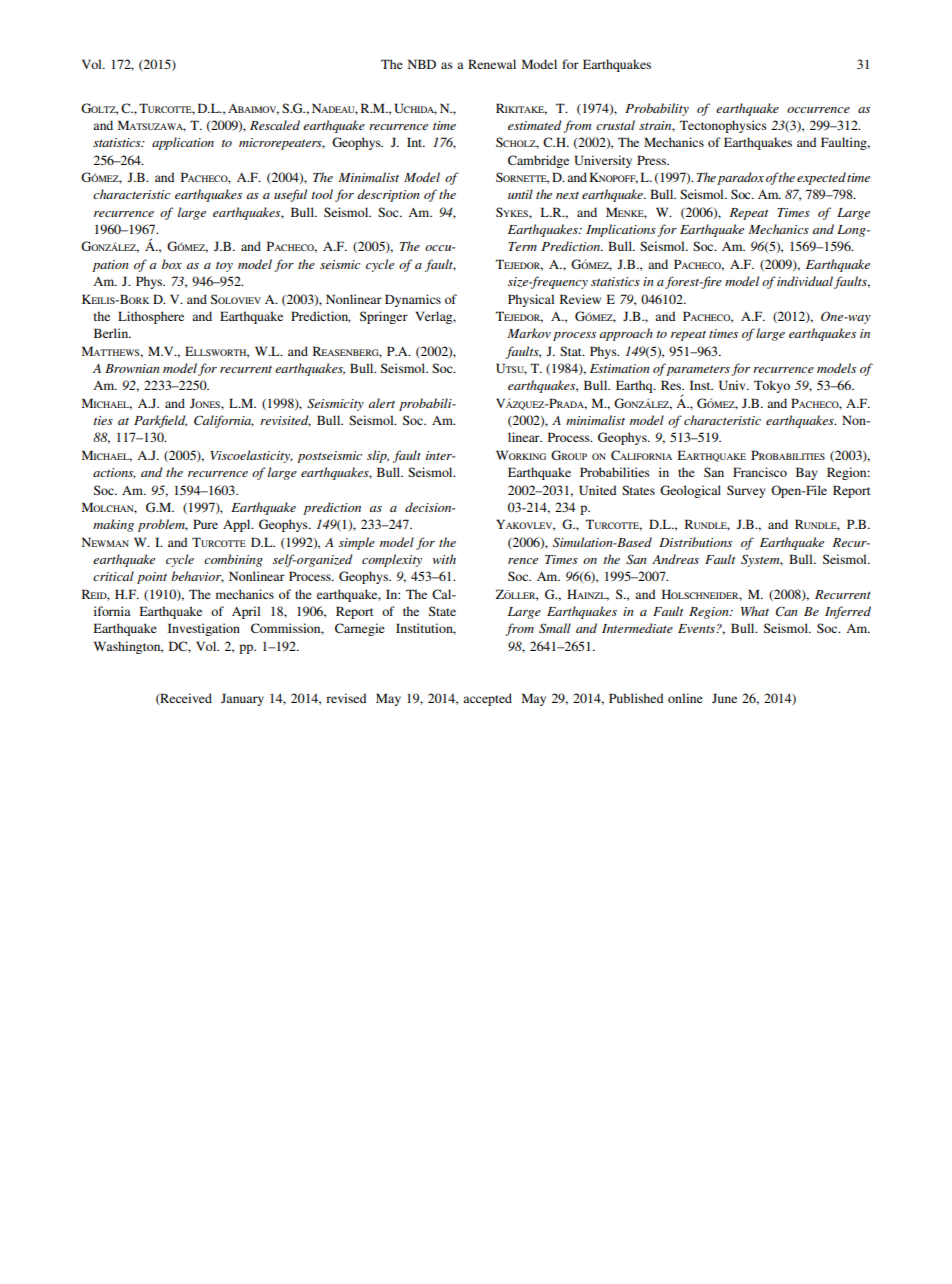  Describe the element at coordinates (275, 125) in the page. I see `Rescaled` at that location.
